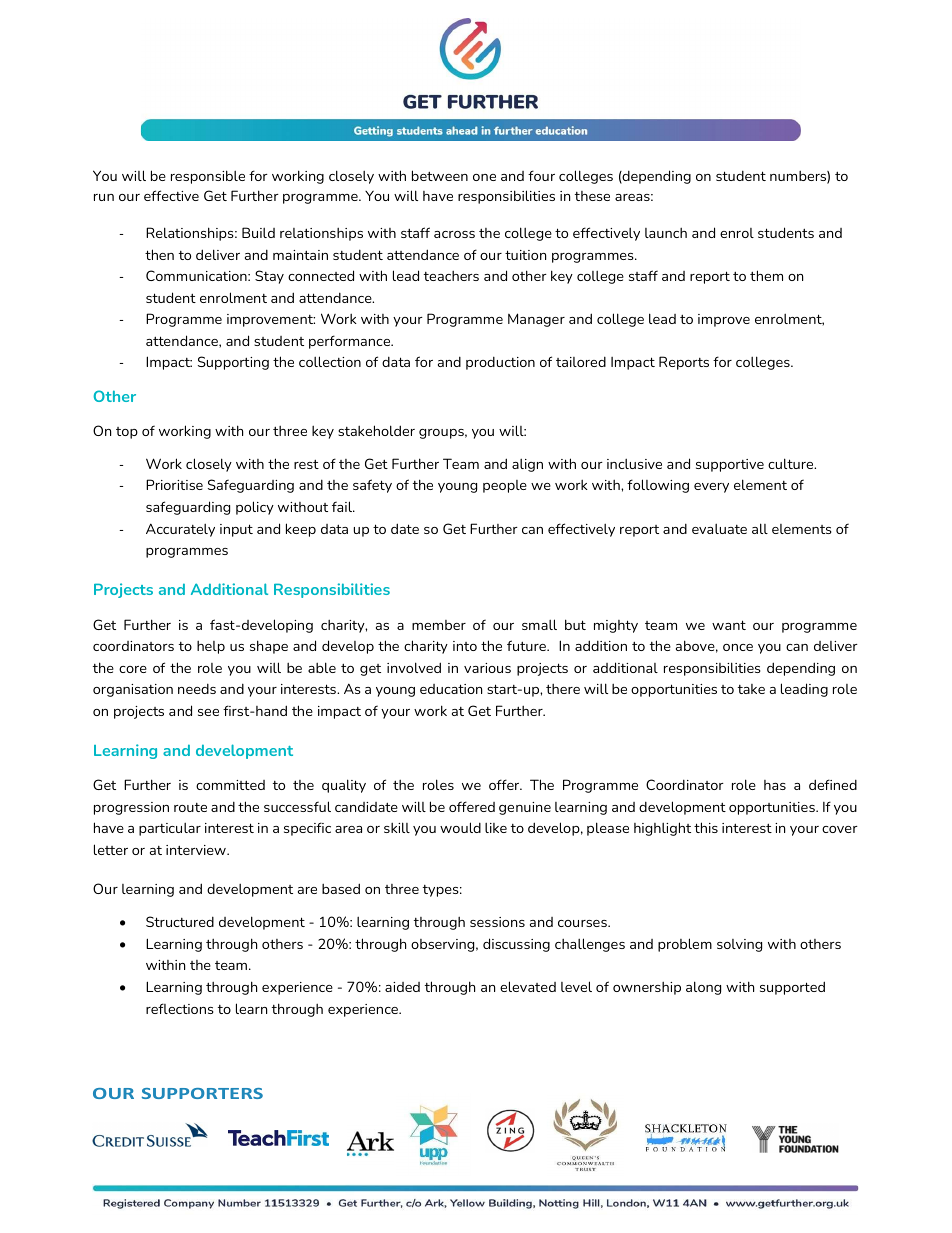 The height and width of the screenshot is (1233, 952). I want to click on Prioritise, so click(174, 484).
